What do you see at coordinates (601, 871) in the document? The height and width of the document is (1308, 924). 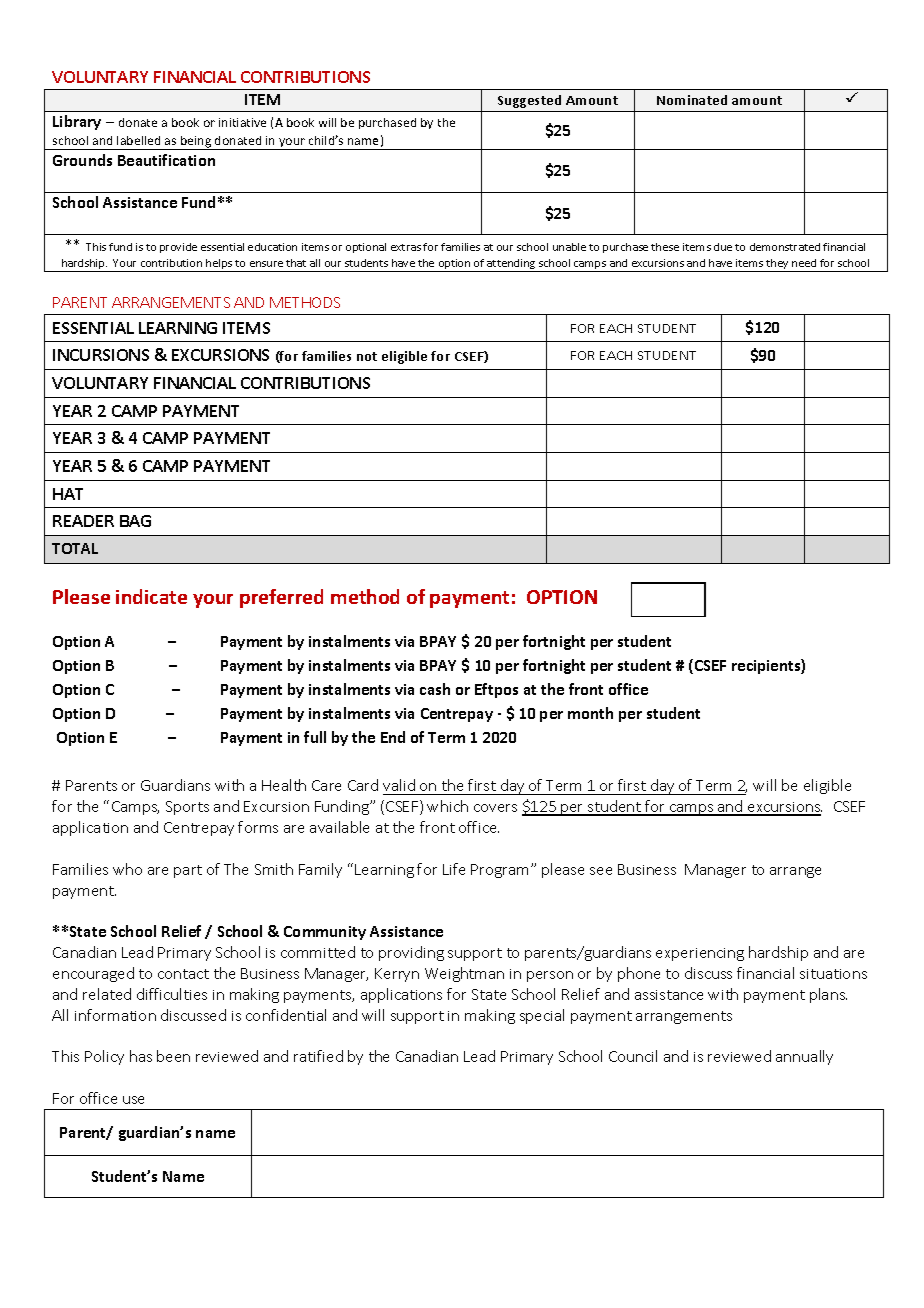 I see `see` at bounding box center [601, 871].
